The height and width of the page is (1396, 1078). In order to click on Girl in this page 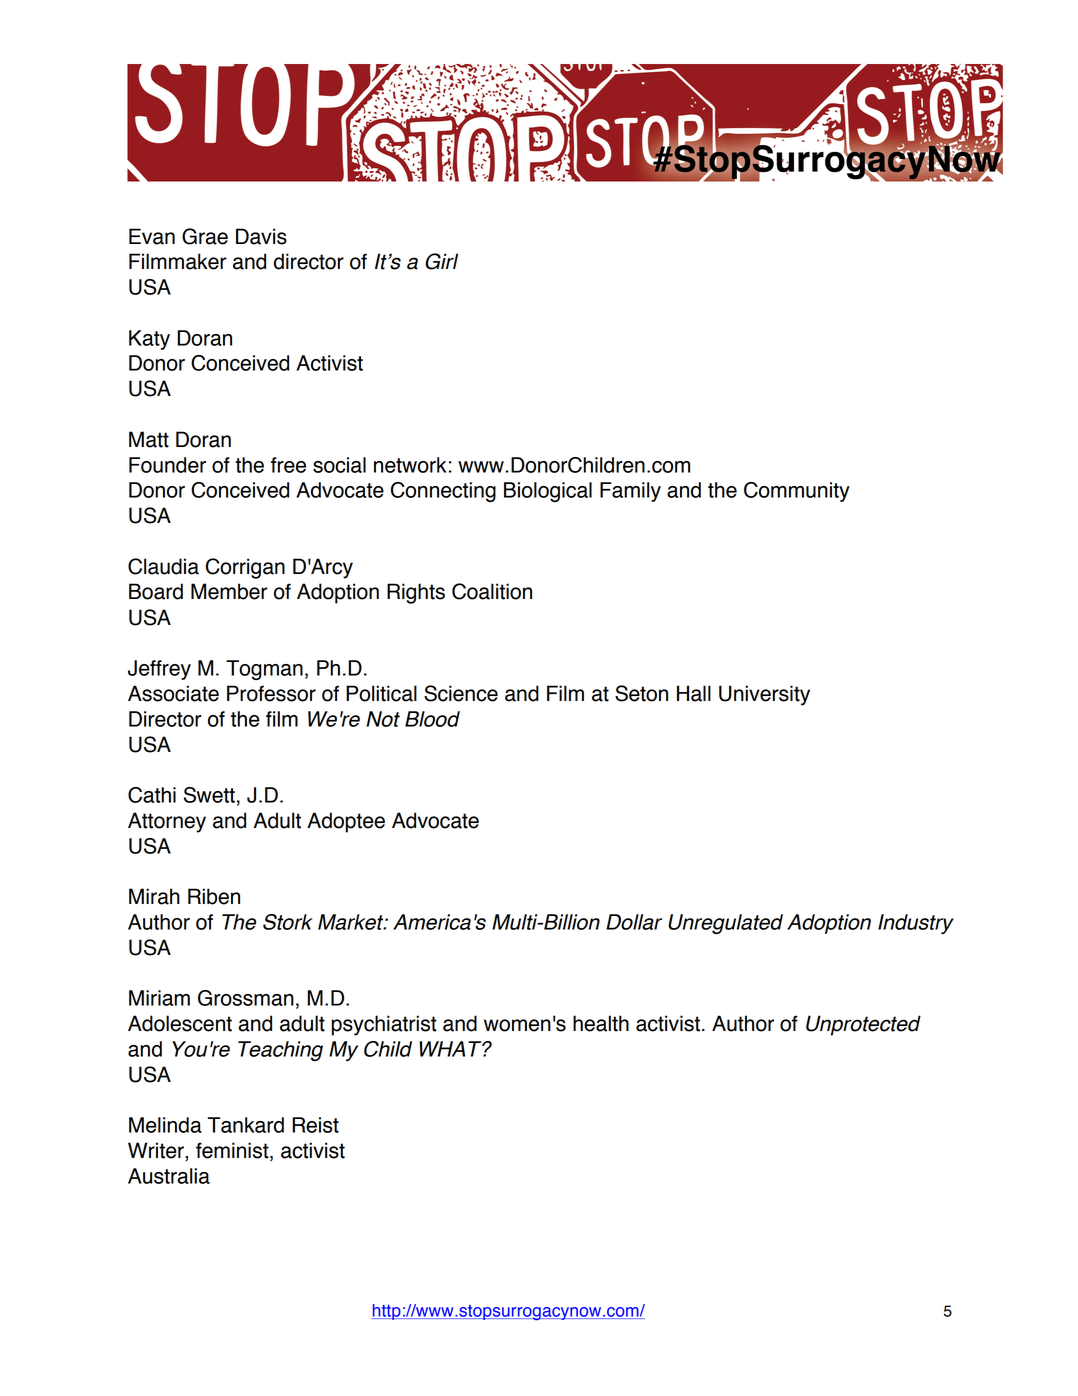, I will do `click(441, 261)`.
